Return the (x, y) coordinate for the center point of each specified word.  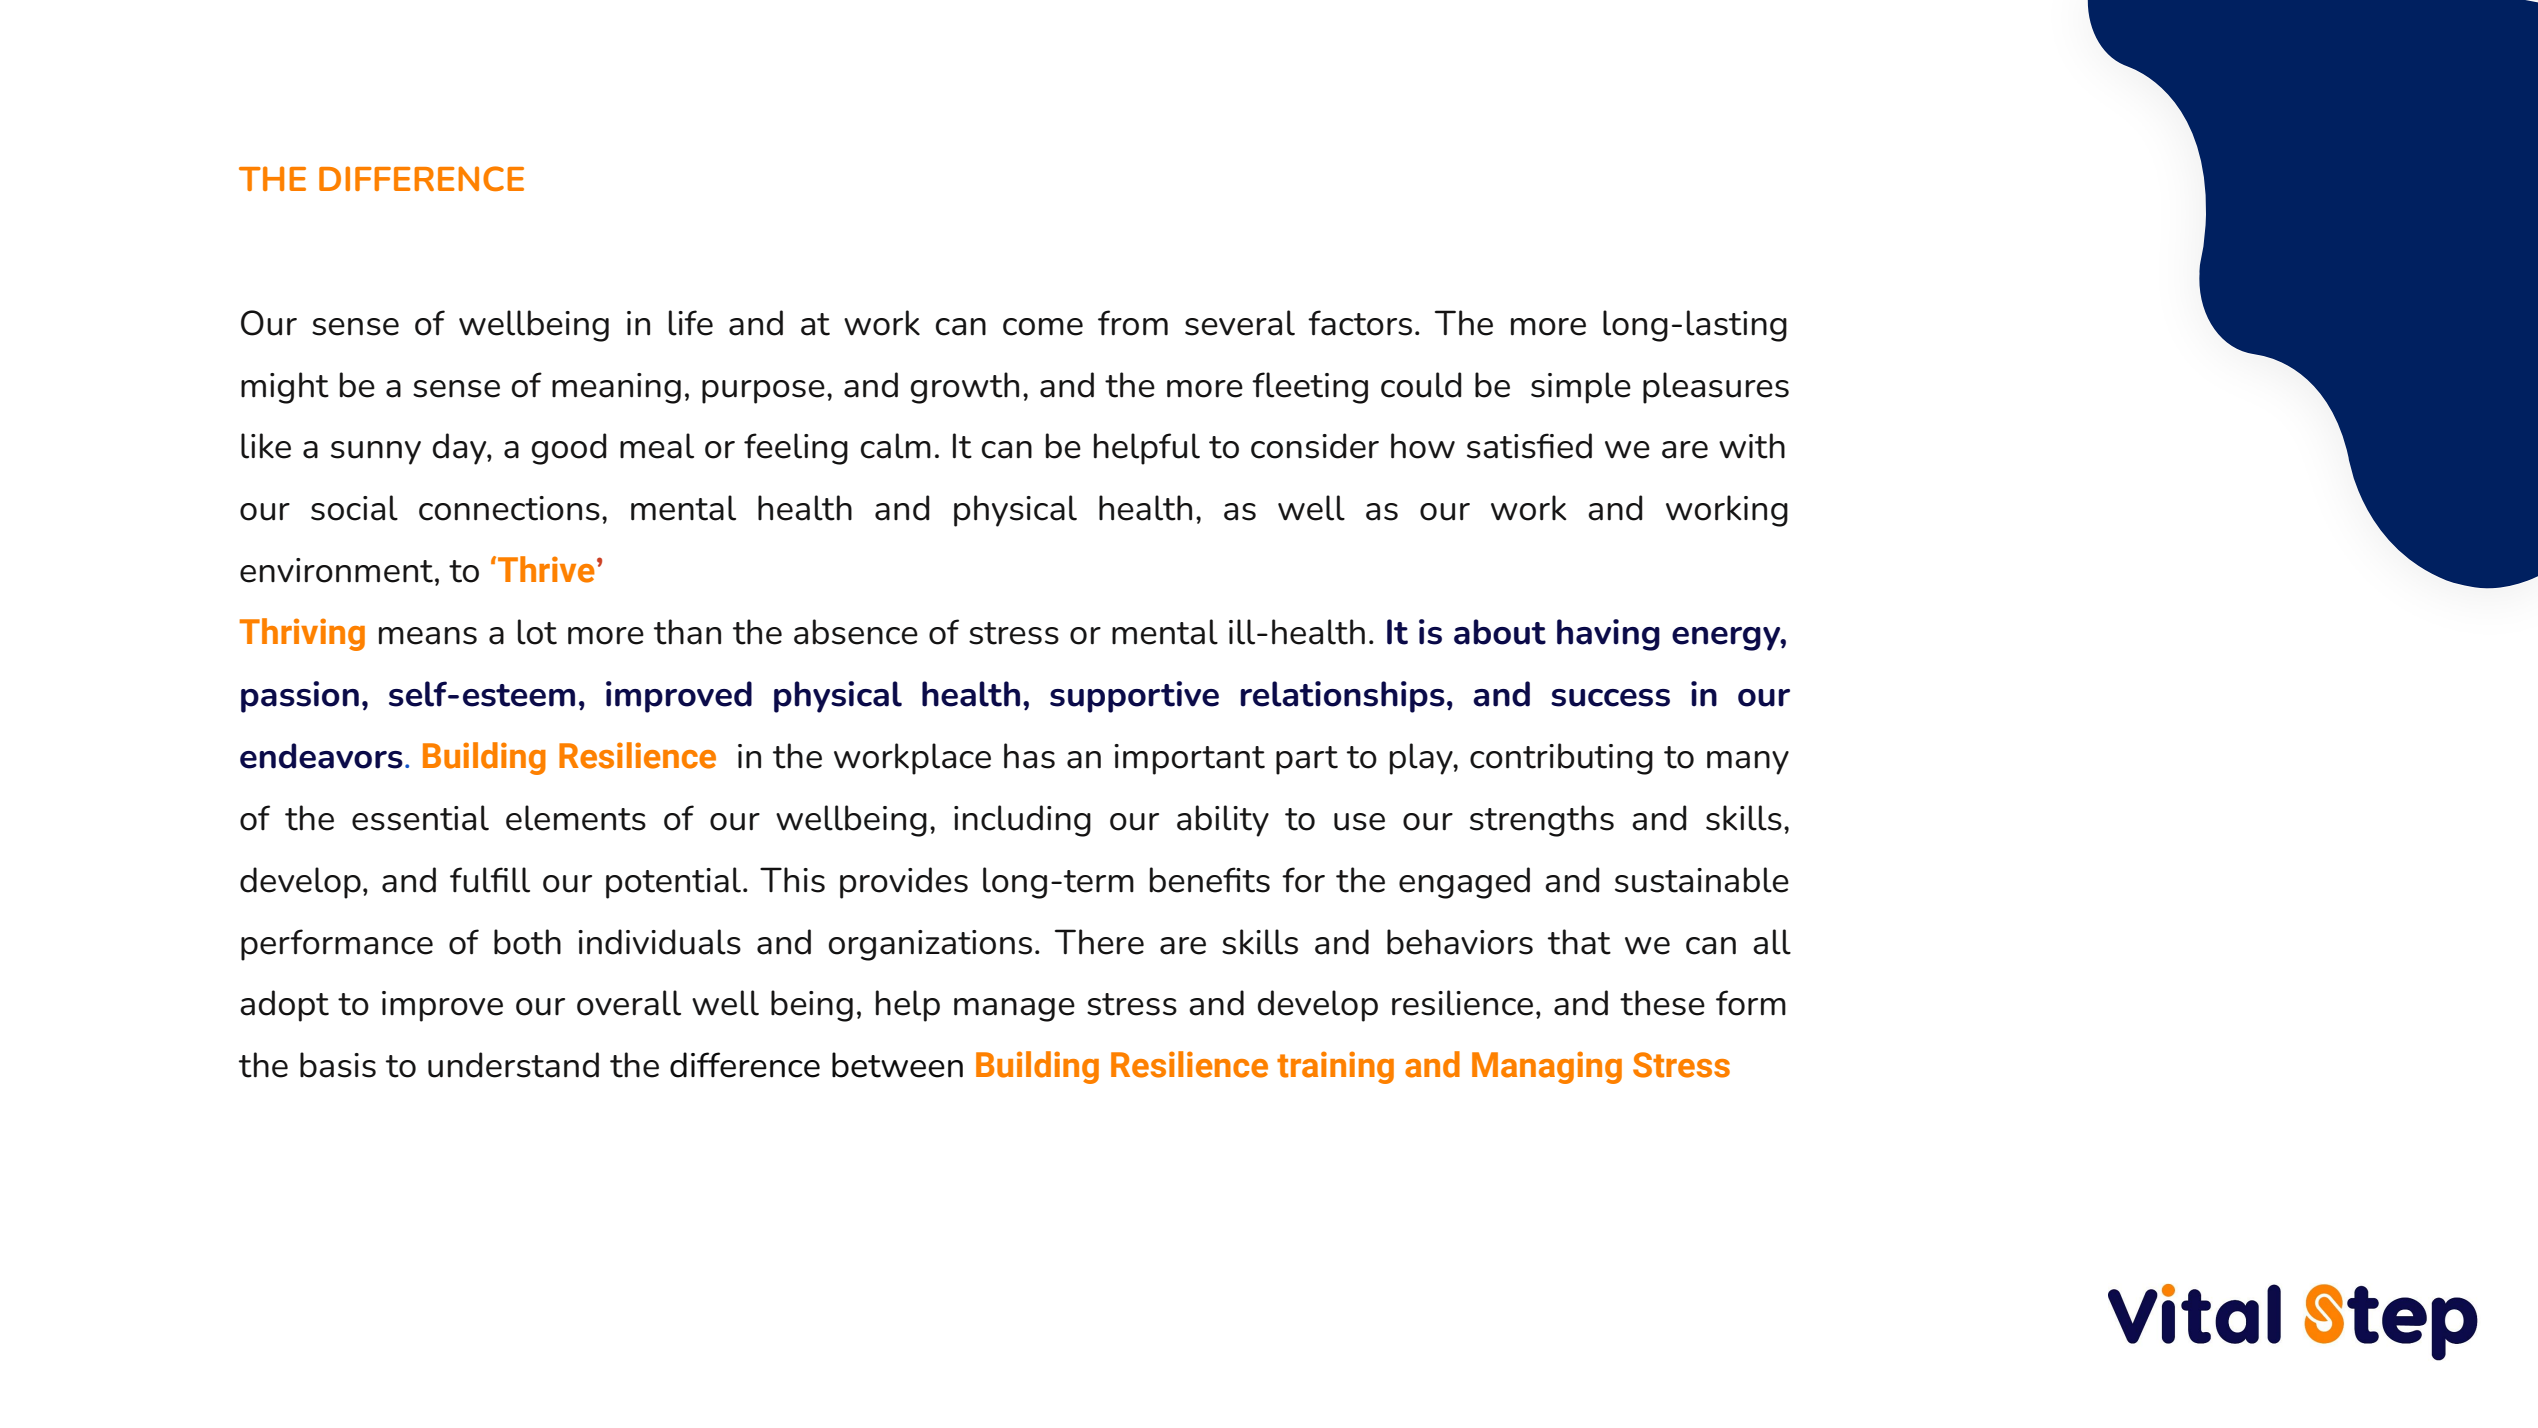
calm (896, 446)
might (285, 388)
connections (509, 508)
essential (420, 818)
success (1610, 698)
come (1043, 327)
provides (904, 883)
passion (300, 697)
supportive (1134, 697)
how (1423, 446)
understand (513, 1065)
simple (1581, 388)
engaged (1464, 883)
